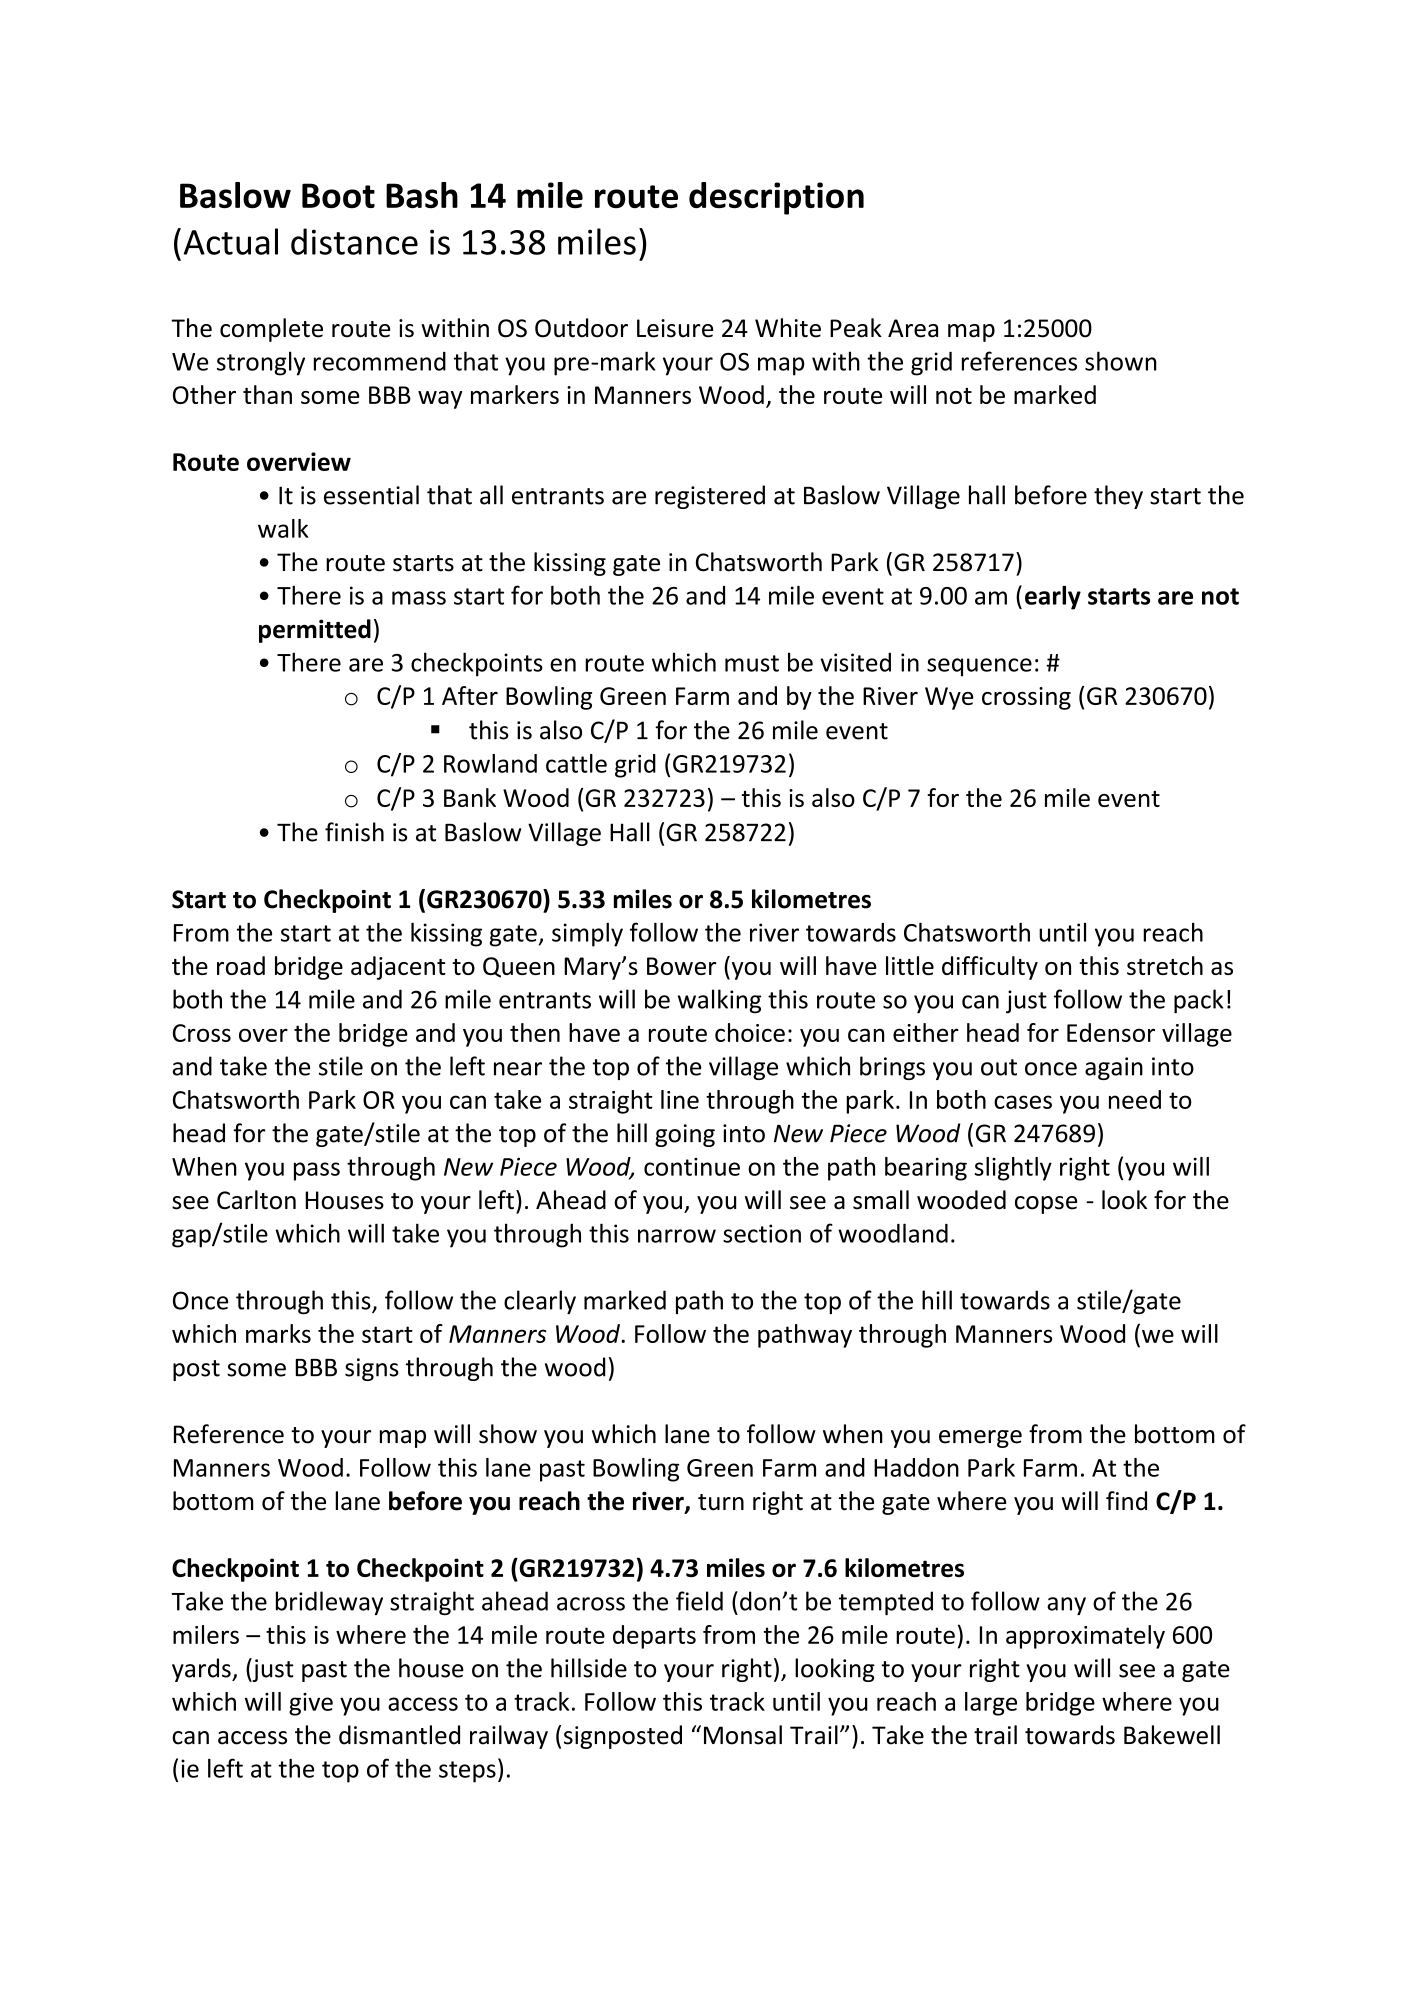 The height and width of the screenshot is (2005, 1418). Describe the element at coordinates (372, 1369) in the screenshot. I see `signs` at that location.
